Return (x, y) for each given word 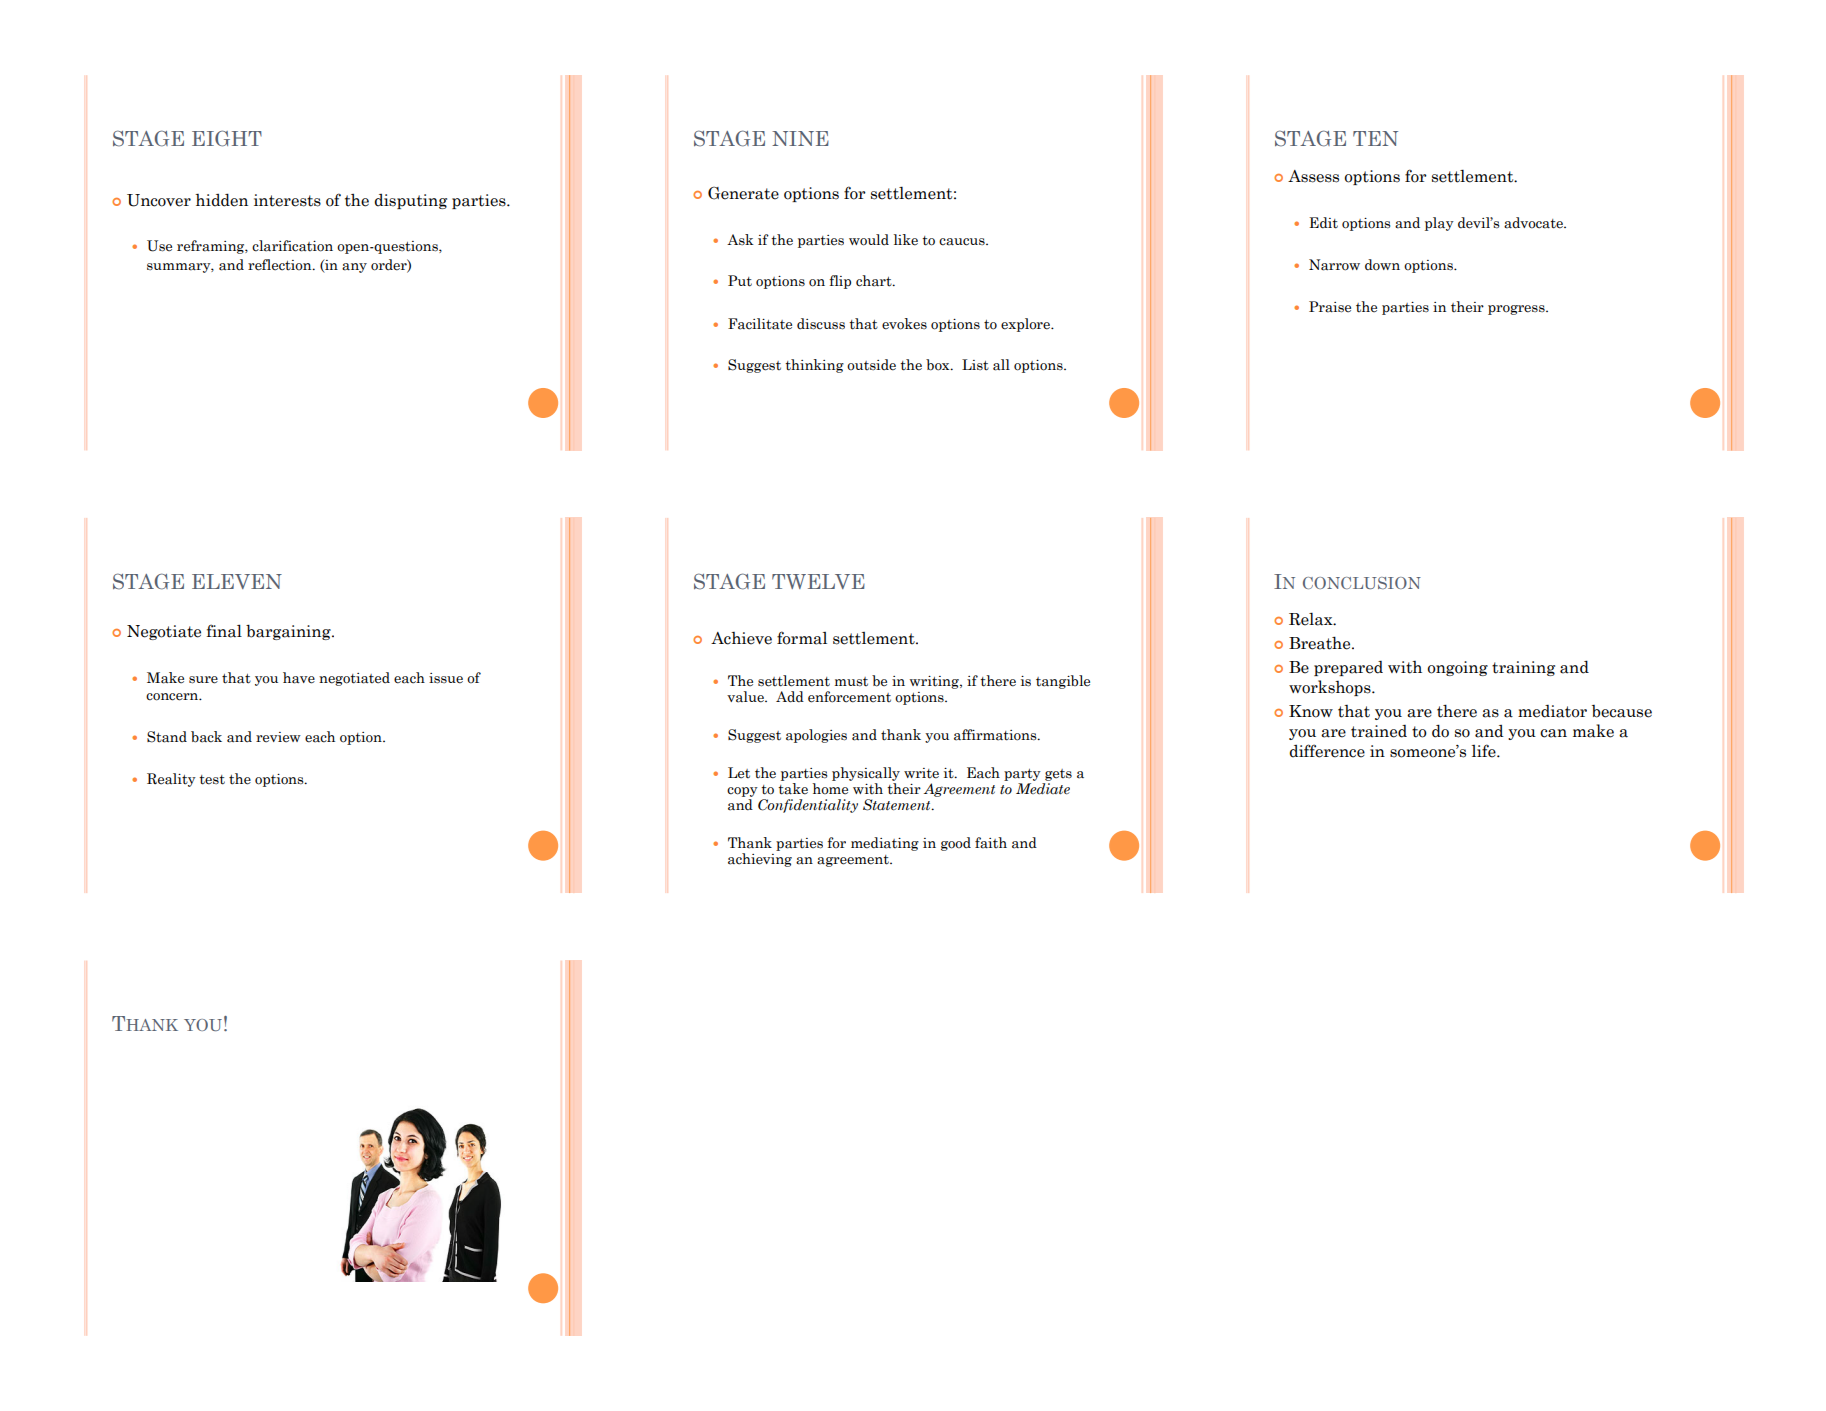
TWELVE (818, 581)
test (212, 780)
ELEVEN (237, 581)
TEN (1375, 138)
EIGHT (227, 138)
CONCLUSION (1362, 583)
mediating (885, 844)
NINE (800, 138)
